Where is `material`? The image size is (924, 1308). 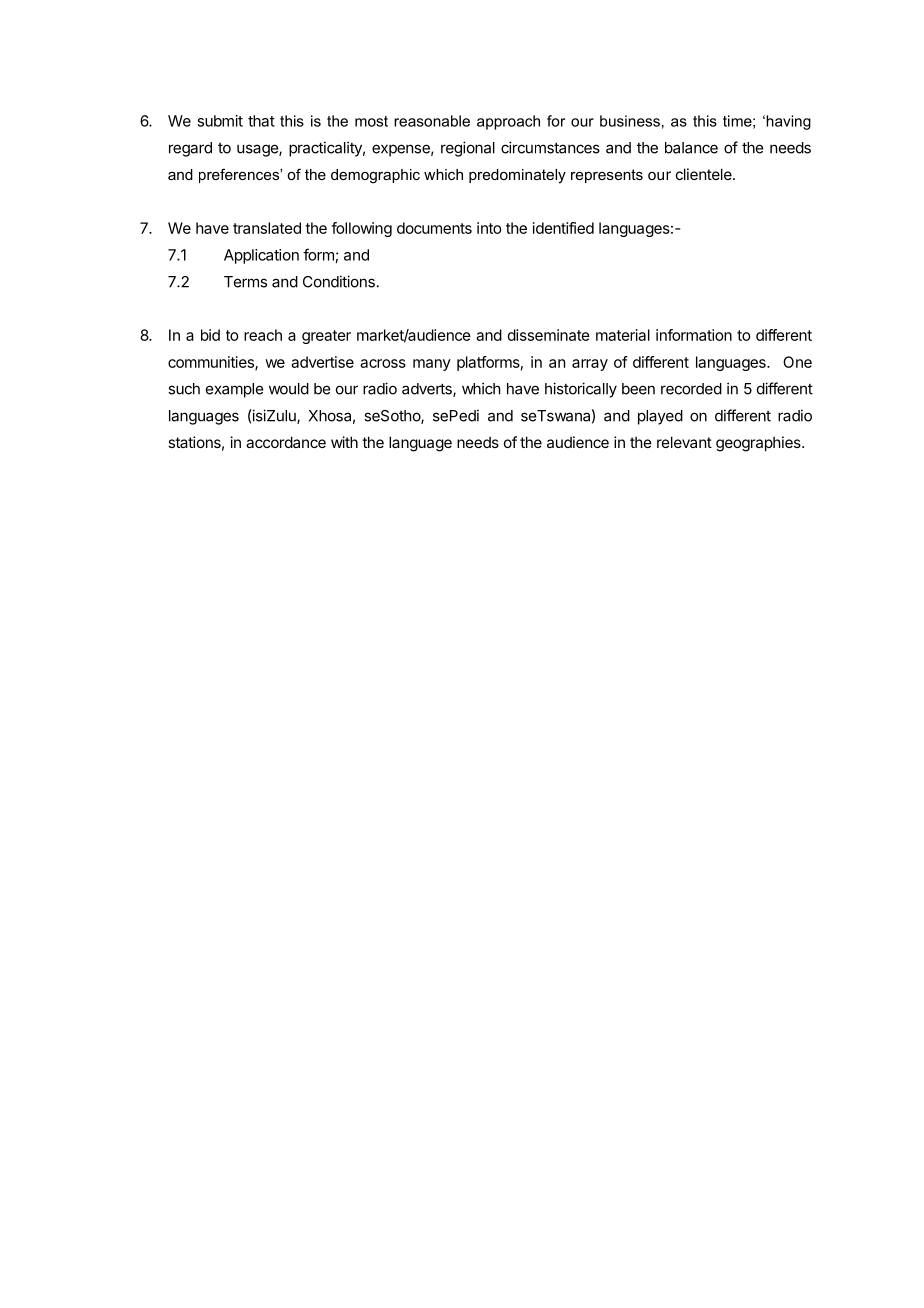 material is located at coordinates (623, 335).
